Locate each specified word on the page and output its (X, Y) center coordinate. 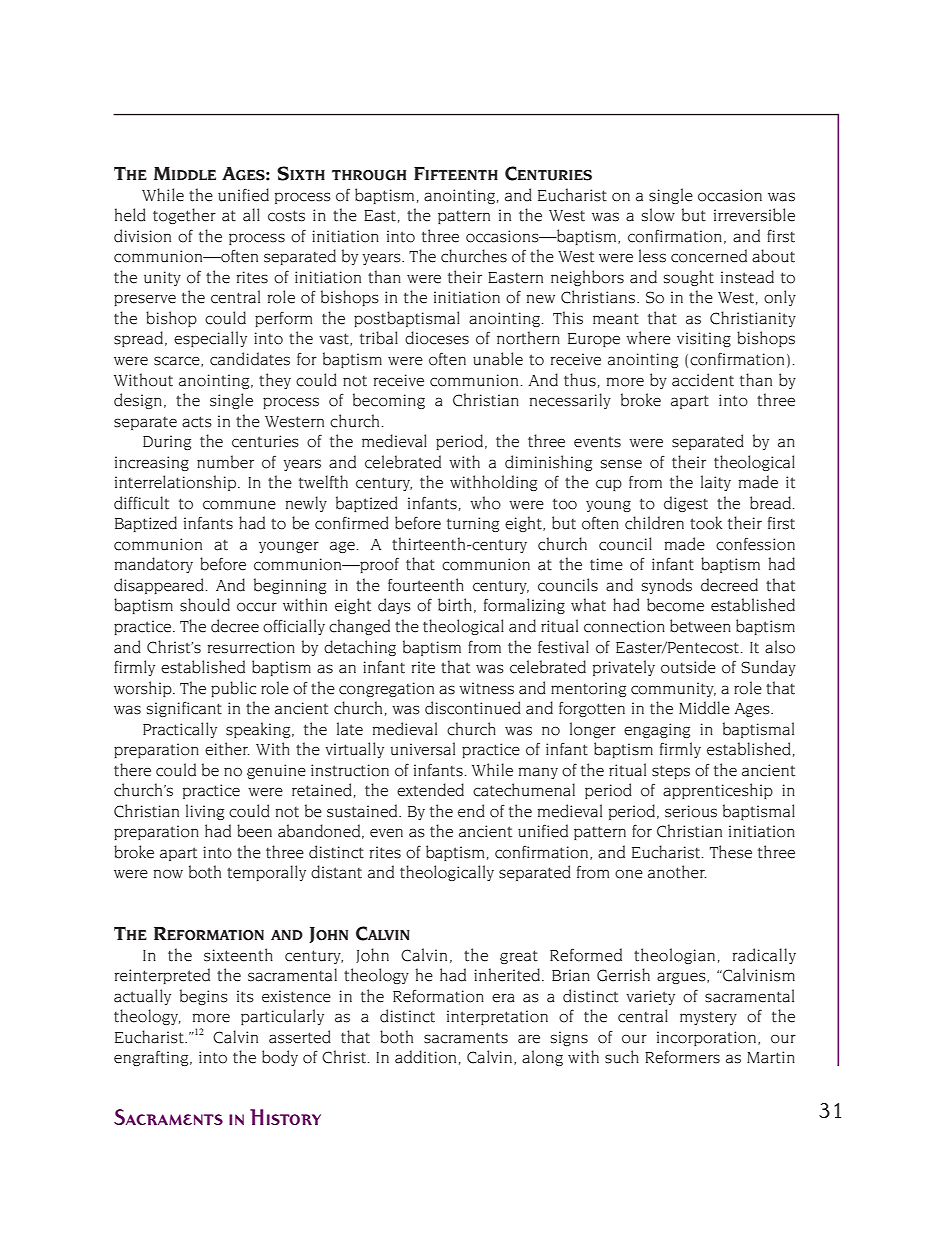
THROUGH (369, 175)
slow (658, 215)
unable (498, 359)
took (706, 523)
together (184, 216)
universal (423, 749)
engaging (657, 730)
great (519, 957)
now (168, 874)
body (280, 1058)
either (227, 749)
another (677, 872)
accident (703, 380)
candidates (250, 359)
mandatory (154, 565)
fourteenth (426, 585)
